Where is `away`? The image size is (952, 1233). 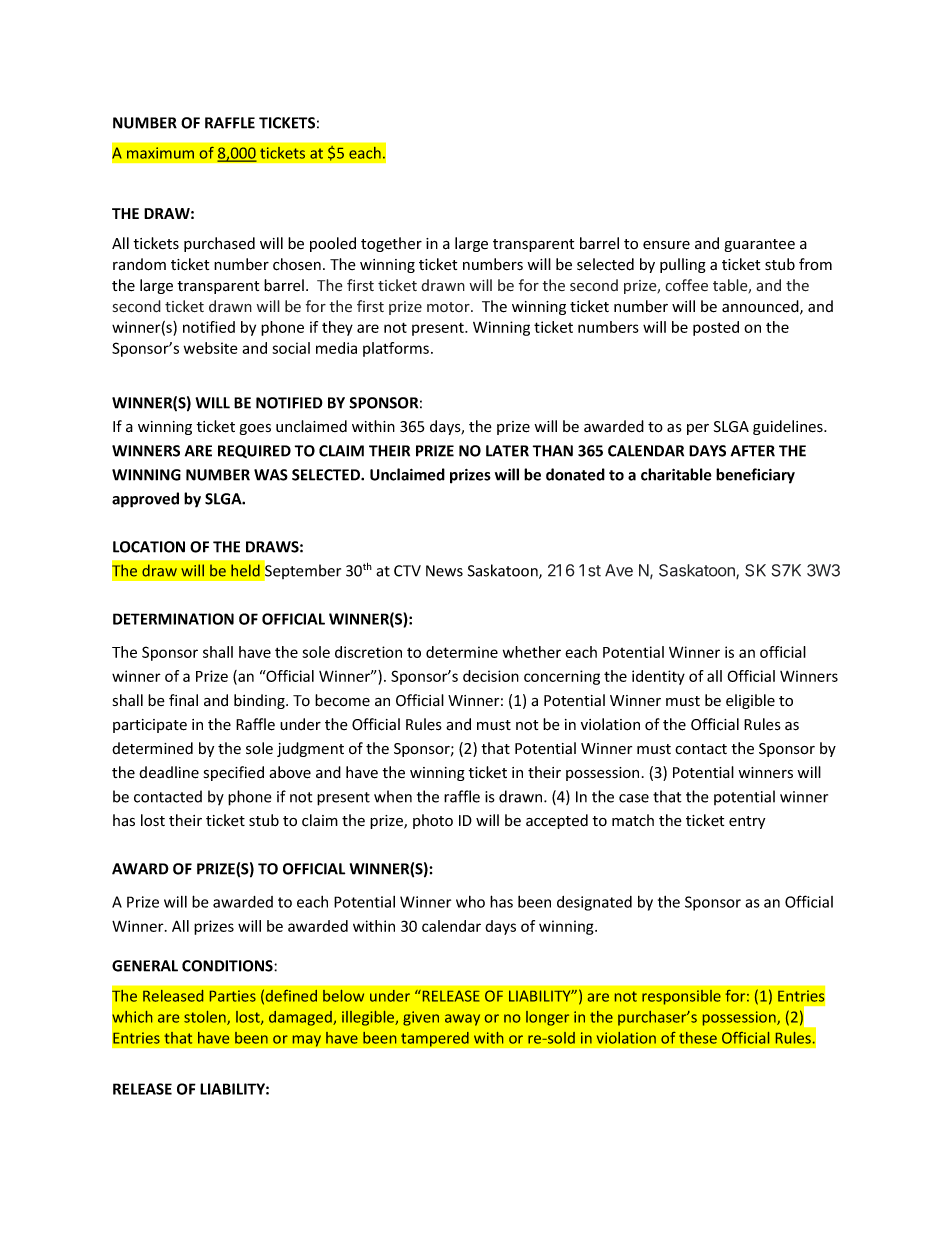 away is located at coordinates (462, 1020).
